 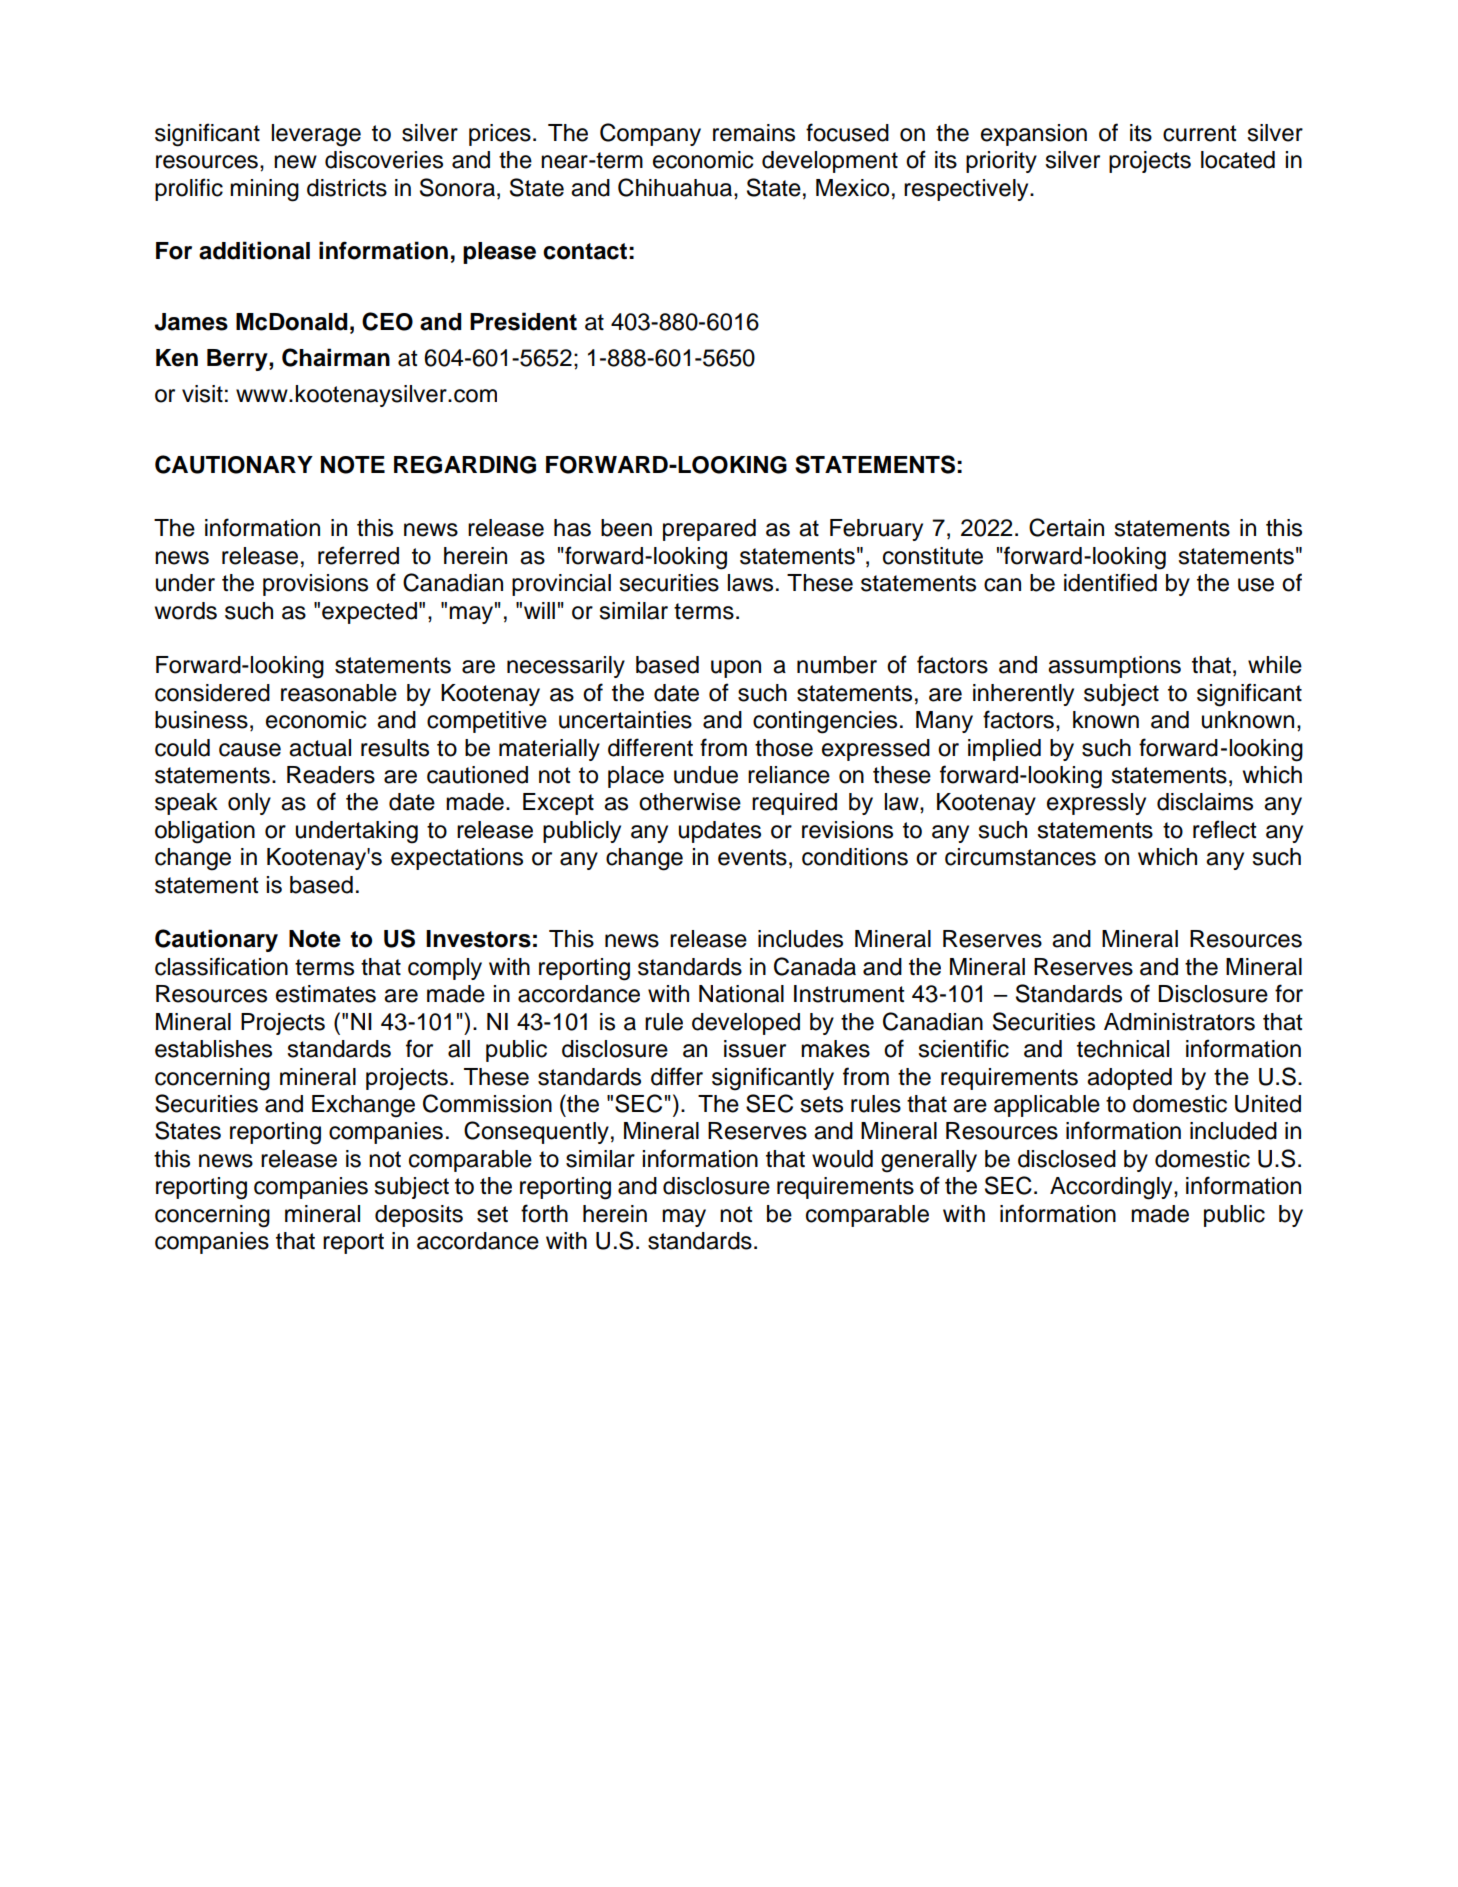 What do you see at coordinates (676, 187) in the page?
I see `Chihuahua` at bounding box center [676, 187].
